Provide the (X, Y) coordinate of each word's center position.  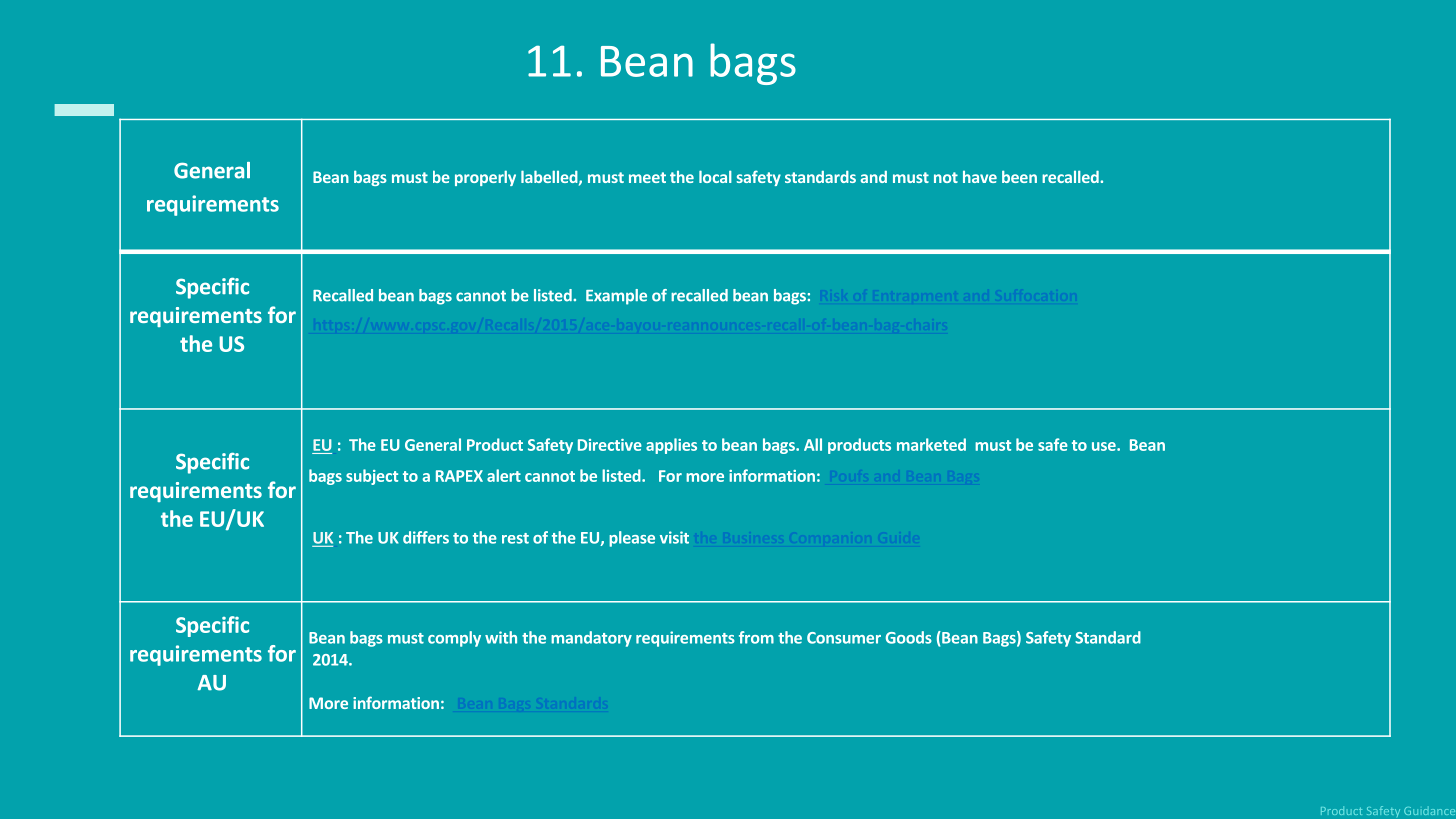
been (1019, 176)
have (980, 177)
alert (504, 475)
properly (485, 178)
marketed (931, 444)
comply (454, 639)
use (1105, 446)
